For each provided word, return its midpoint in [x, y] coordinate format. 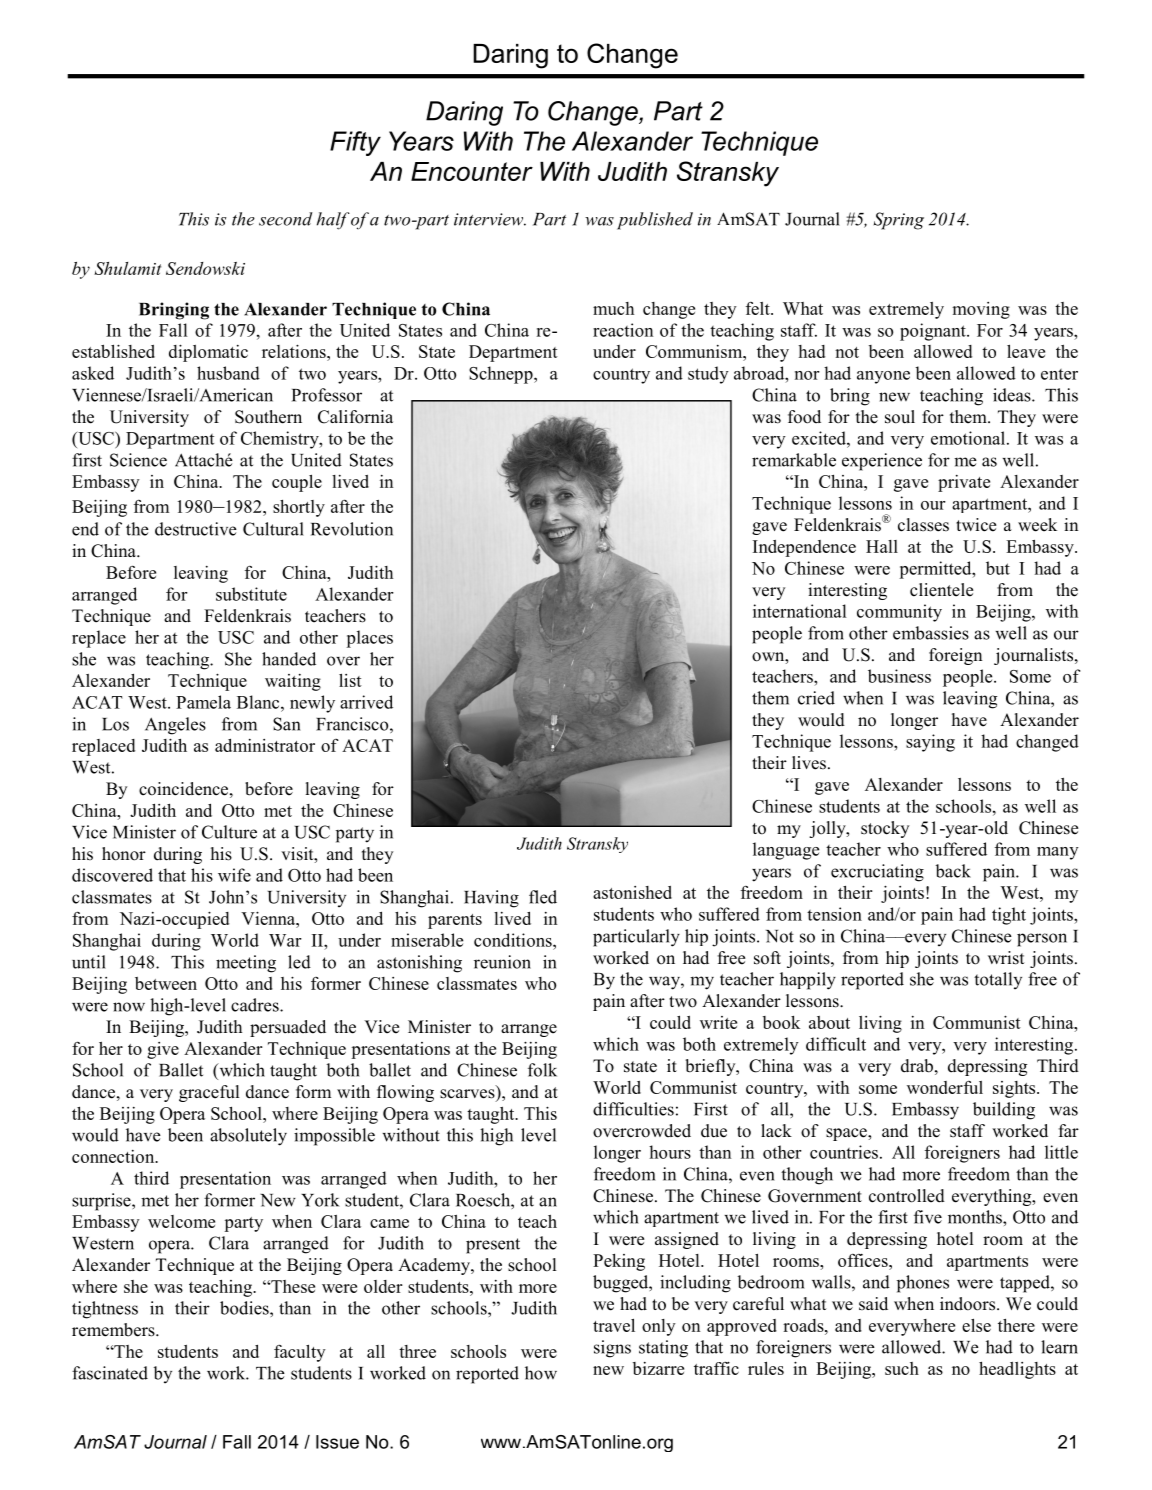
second [286, 219]
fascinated [110, 1373]
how [541, 1373]
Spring [899, 221]
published [655, 221]
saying [930, 743]
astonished [632, 892]
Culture [229, 832]
